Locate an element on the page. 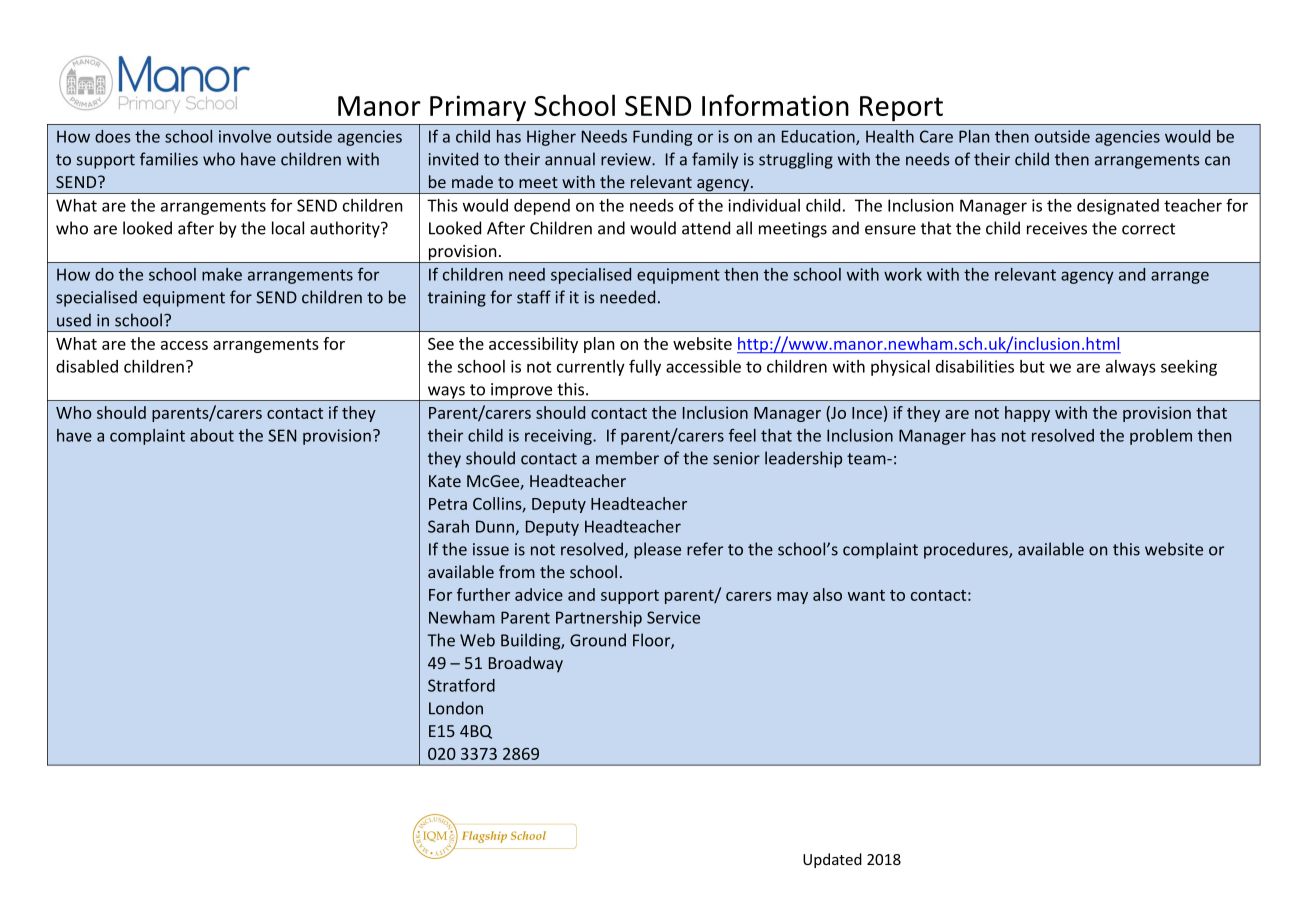 The height and width of the document is (924, 1308). involve is located at coordinates (245, 136).
